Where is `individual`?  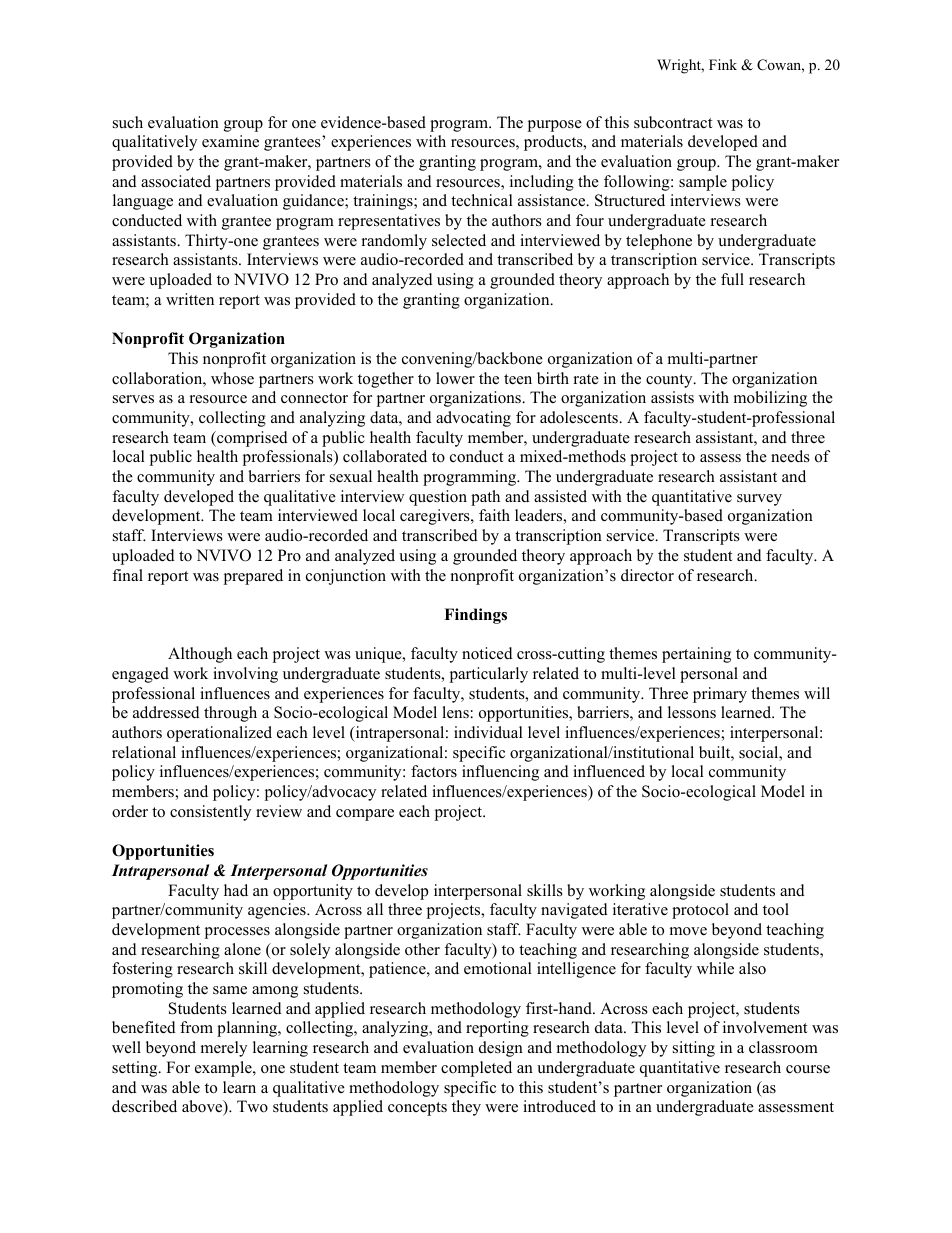
individual is located at coordinates (488, 732).
